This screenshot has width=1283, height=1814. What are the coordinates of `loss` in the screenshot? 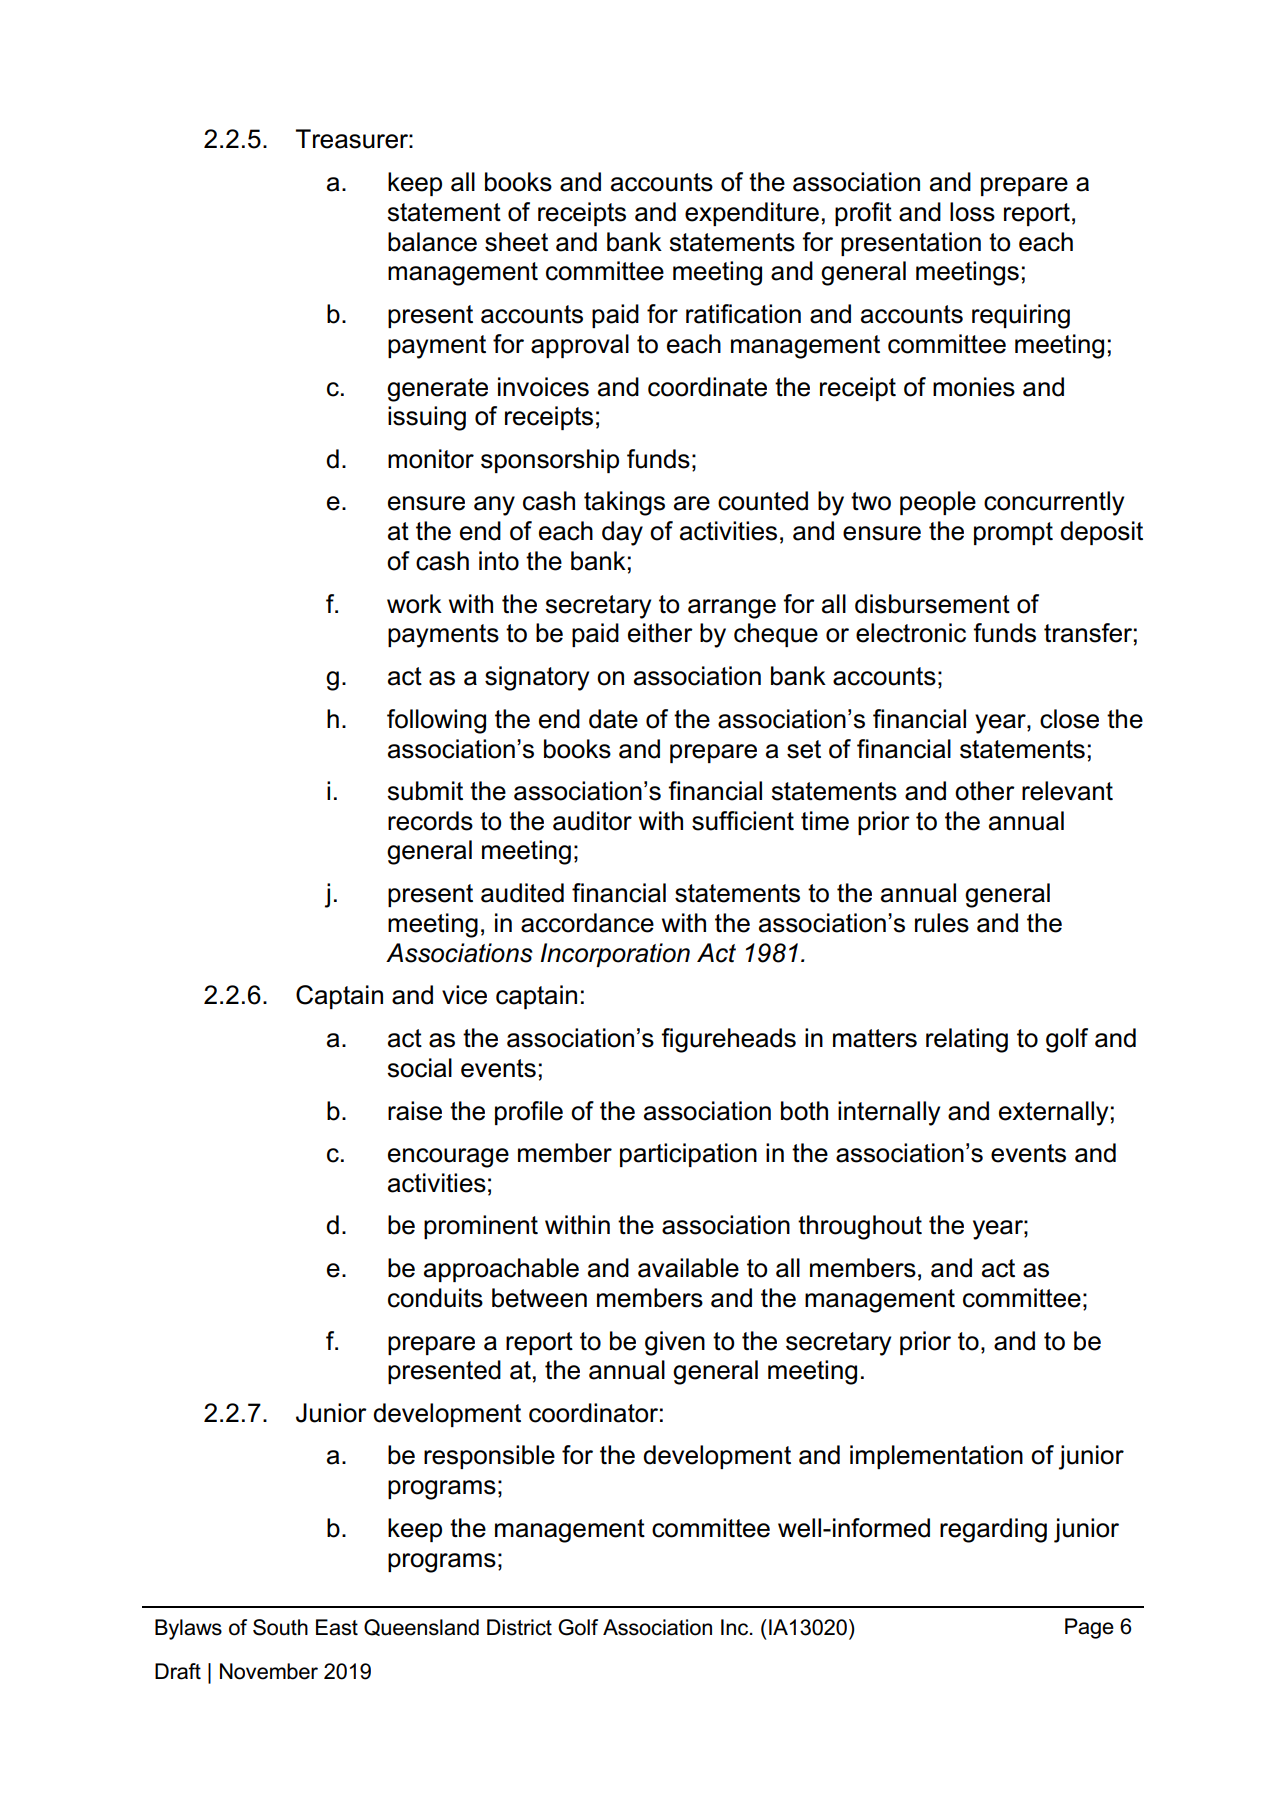 It's located at (972, 212).
